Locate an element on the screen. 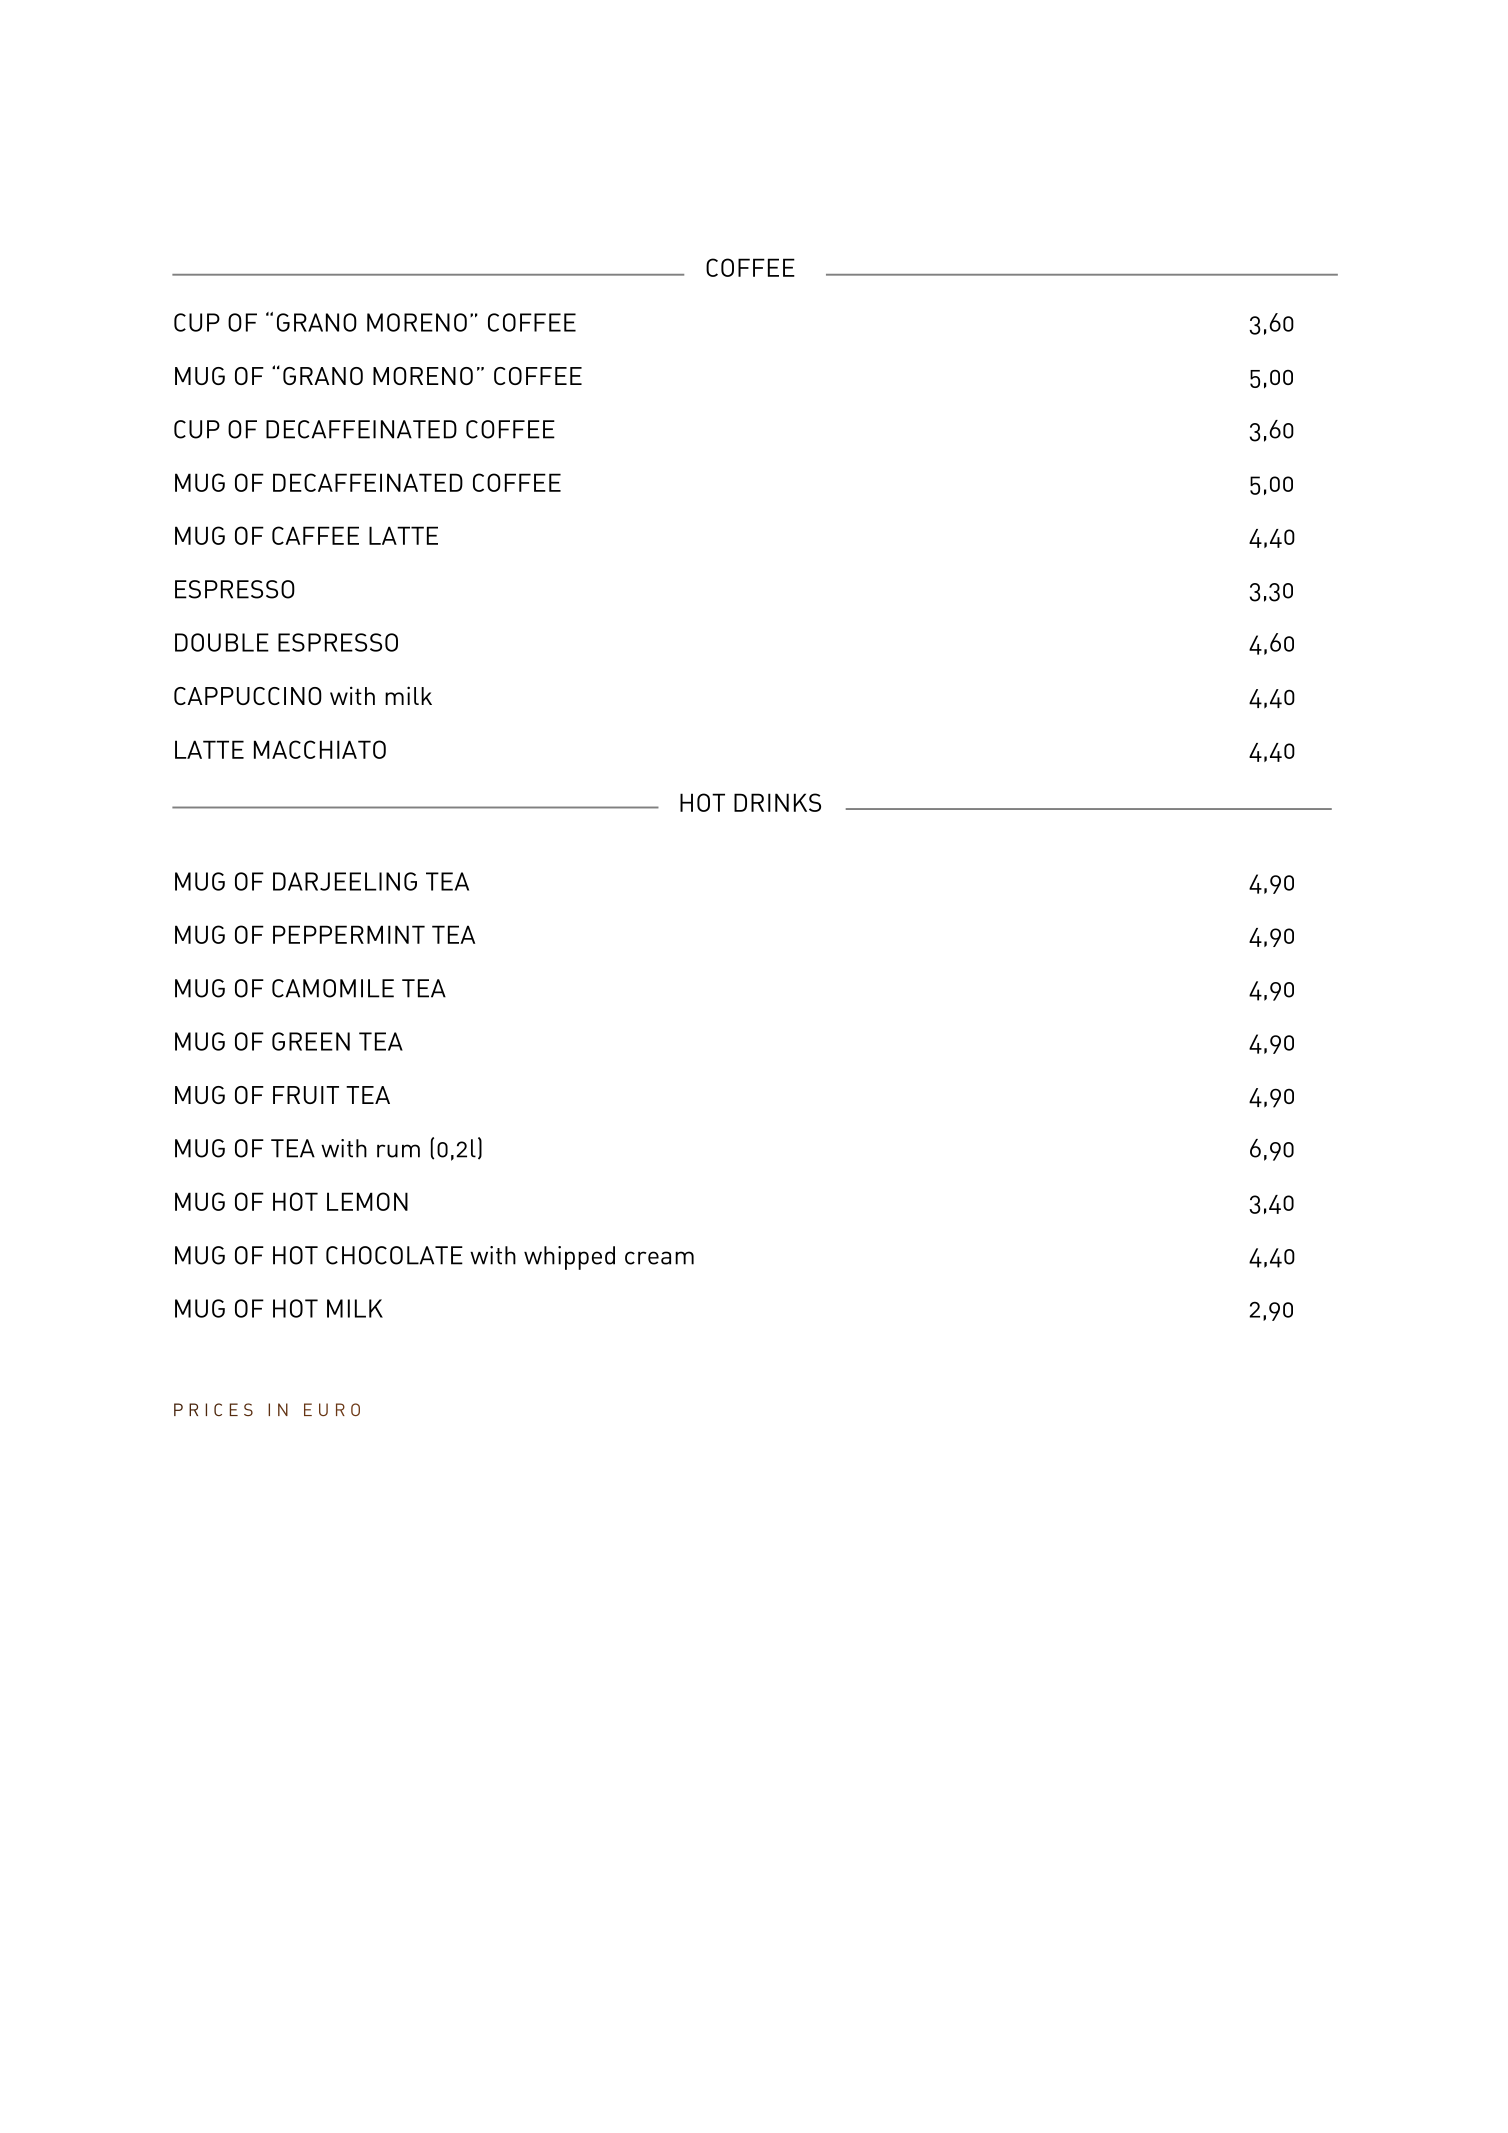 The height and width of the screenshot is (2133, 1508). cream is located at coordinates (659, 1258).
